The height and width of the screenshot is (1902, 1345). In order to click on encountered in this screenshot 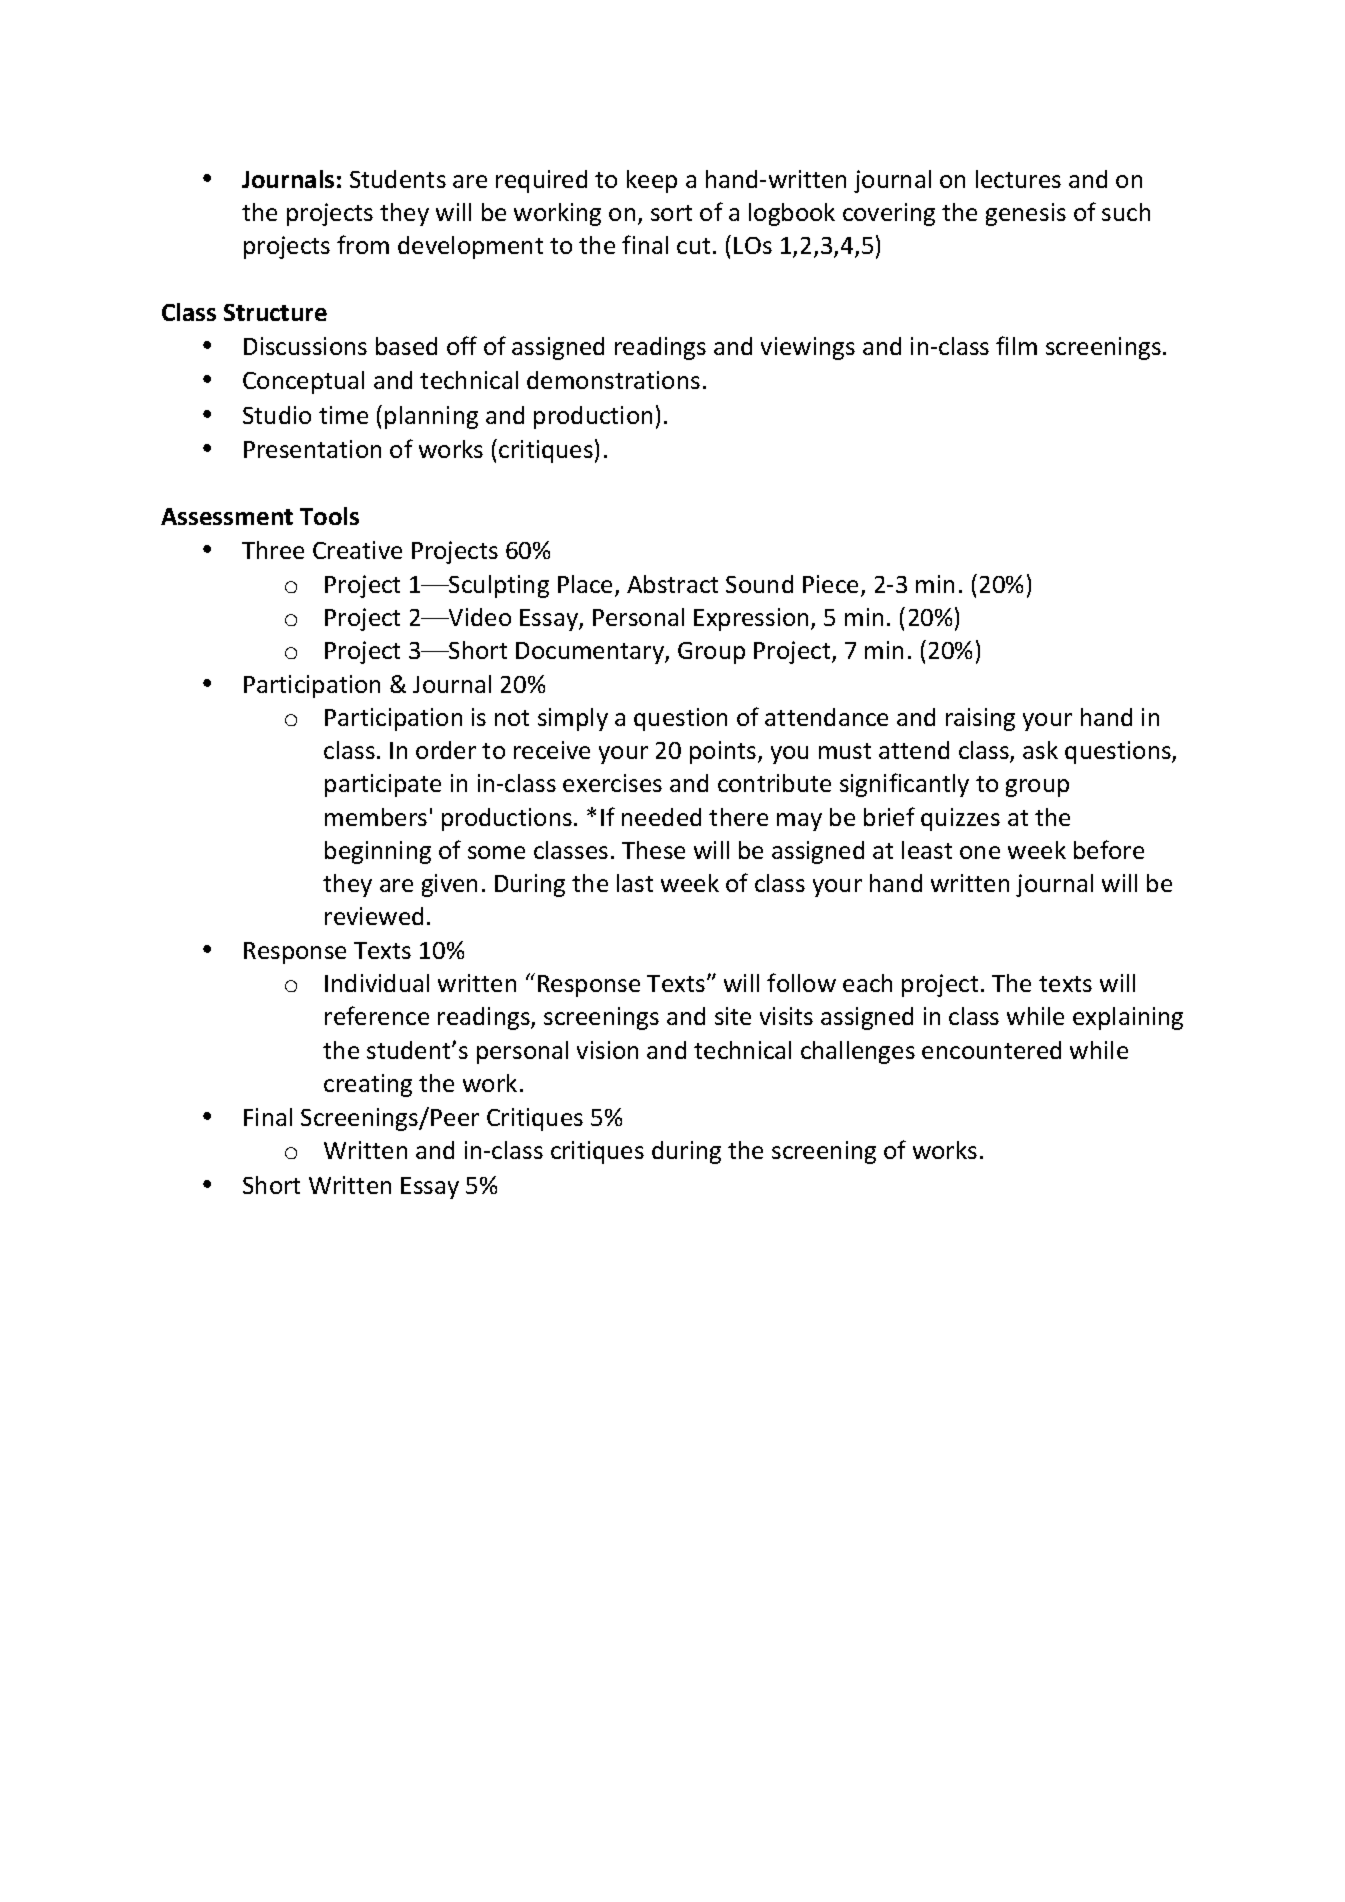, I will do `click(991, 1050)`.
